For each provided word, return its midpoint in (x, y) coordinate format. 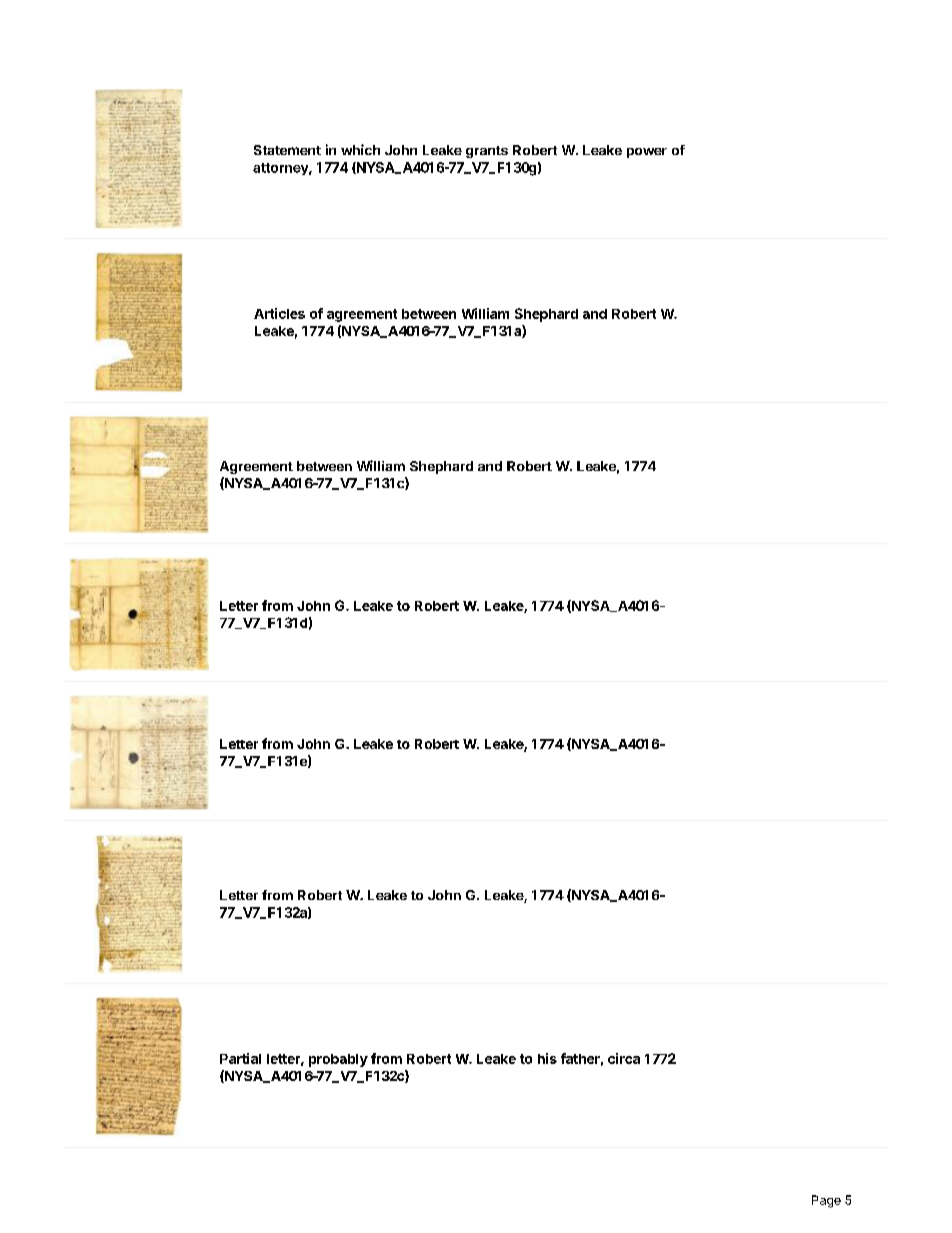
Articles (279, 313)
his (547, 1058)
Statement (287, 150)
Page (826, 1201)
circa (624, 1058)
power (647, 153)
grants (487, 152)
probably (338, 1060)
